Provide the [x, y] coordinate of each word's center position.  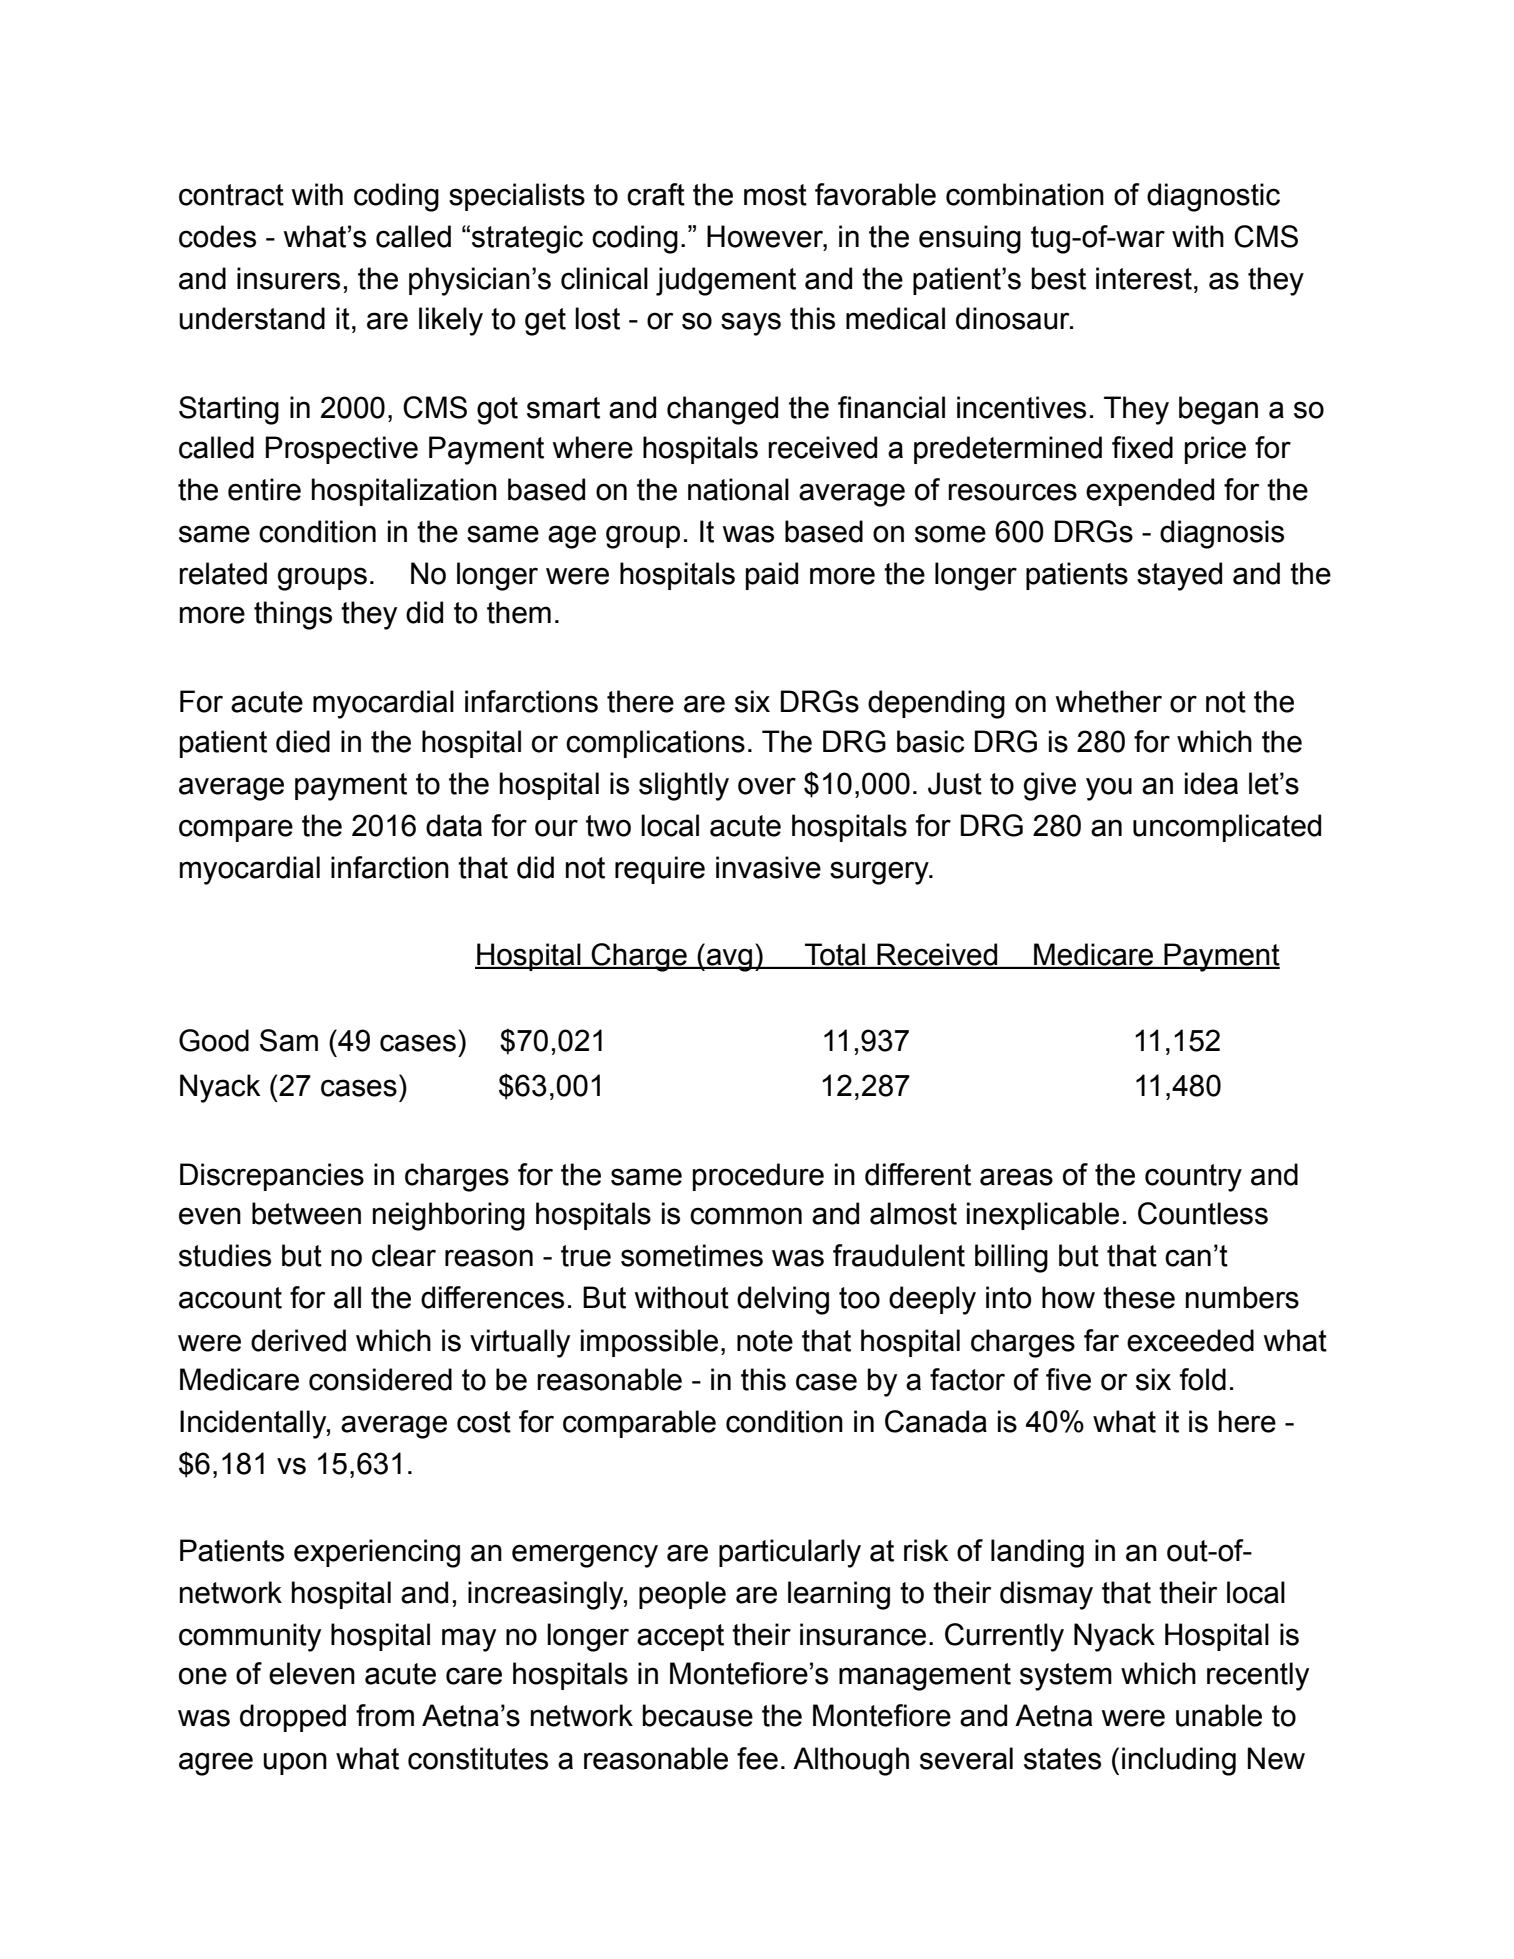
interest [1144, 278]
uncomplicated [1227, 828]
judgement [726, 281]
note [765, 1341]
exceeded [1190, 1340]
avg [729, 960]
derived [298, 1340]
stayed [1179, 576]
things [293, 615]
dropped [293, 1718]
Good [214, 1040]
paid [772, 576]
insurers [288, 278]
